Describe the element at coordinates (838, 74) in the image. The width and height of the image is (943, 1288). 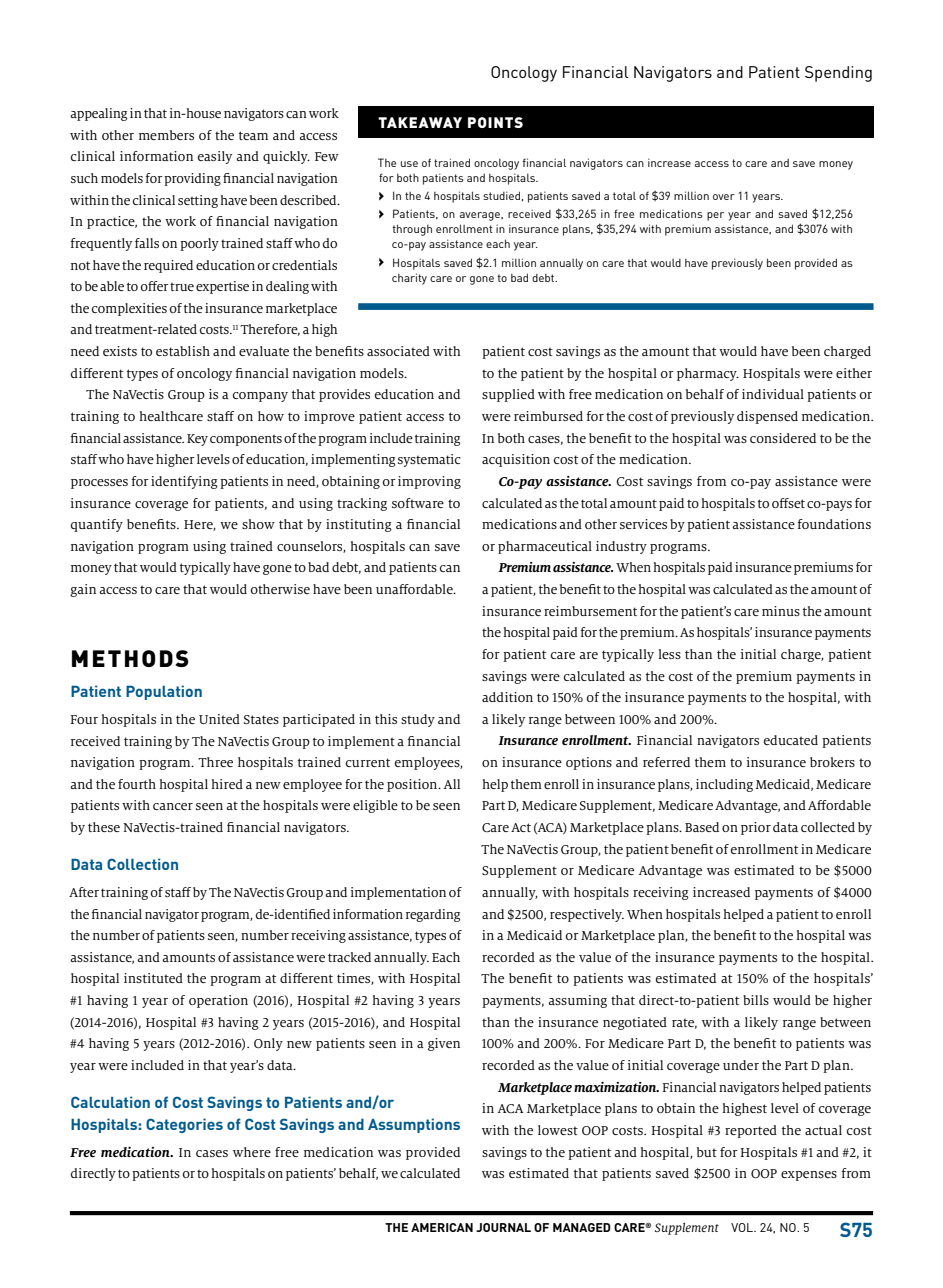
I see `Spending` at that location.
